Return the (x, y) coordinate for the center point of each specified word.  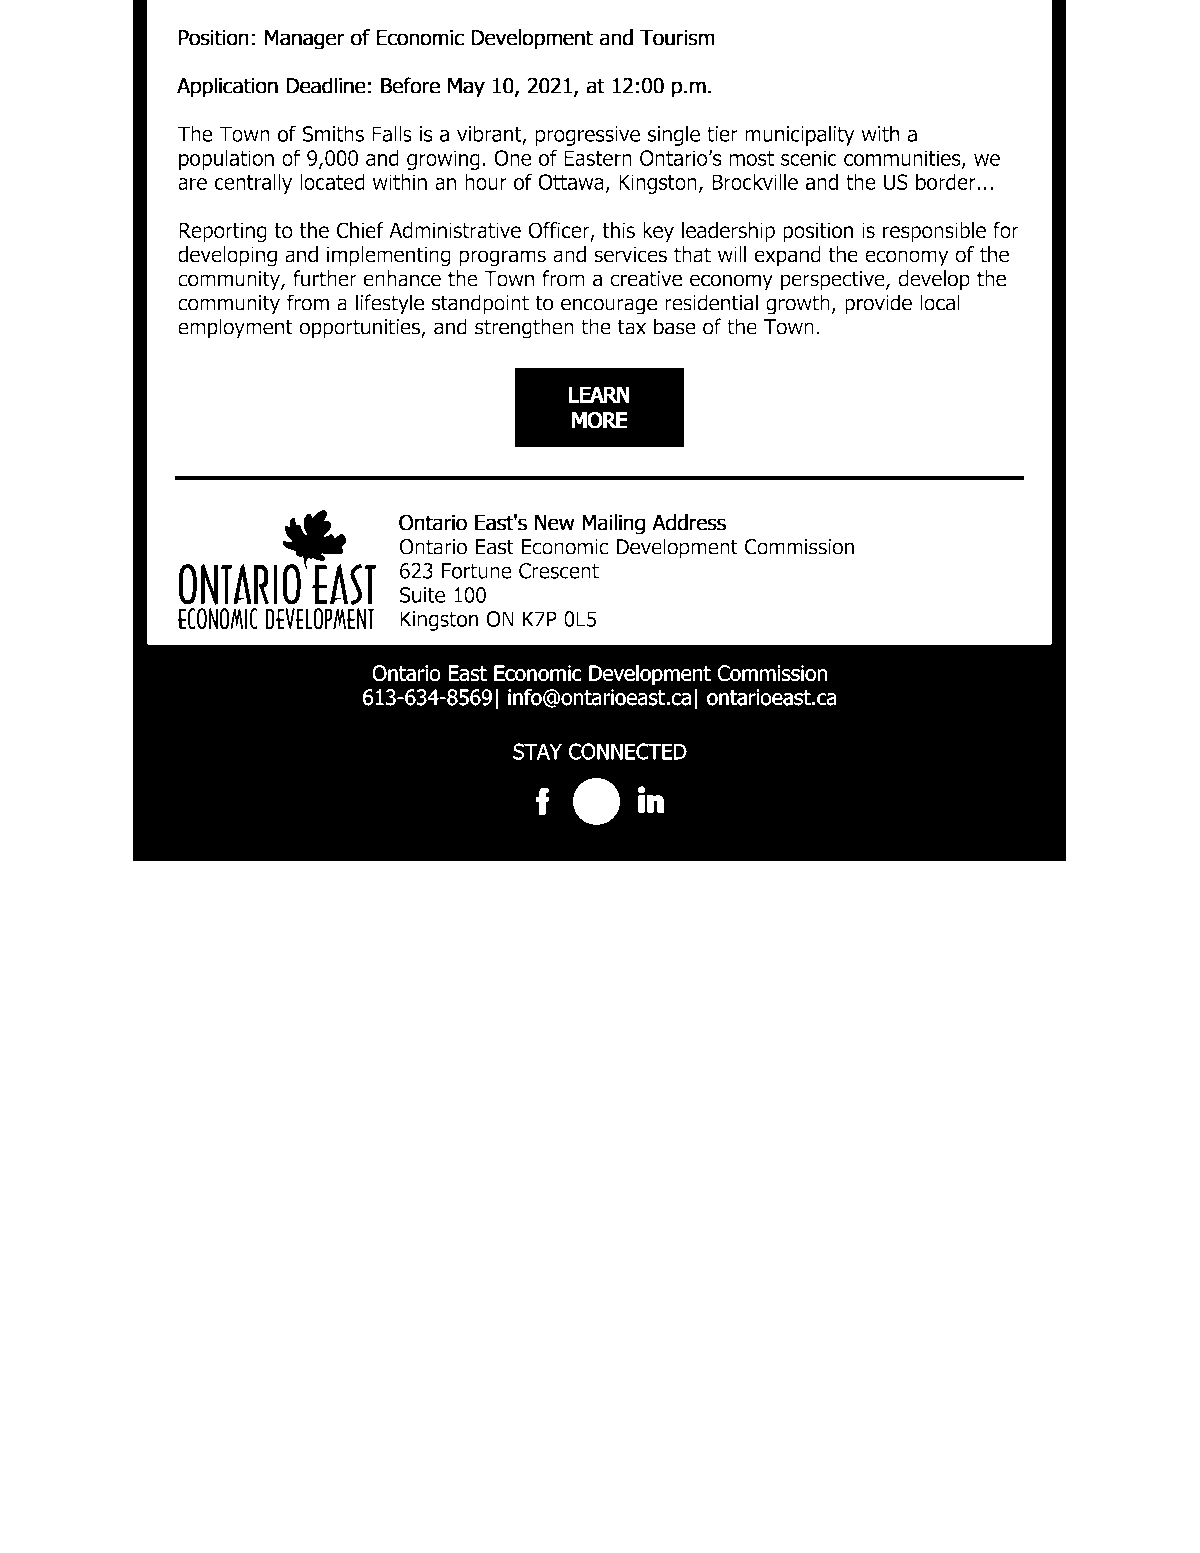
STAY (537, 751)
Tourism (677, 38)
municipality (800, 135)
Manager (305, 40)
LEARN (599, 395)
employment (235, 328)
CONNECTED (628, 751)
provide (878, 304)
